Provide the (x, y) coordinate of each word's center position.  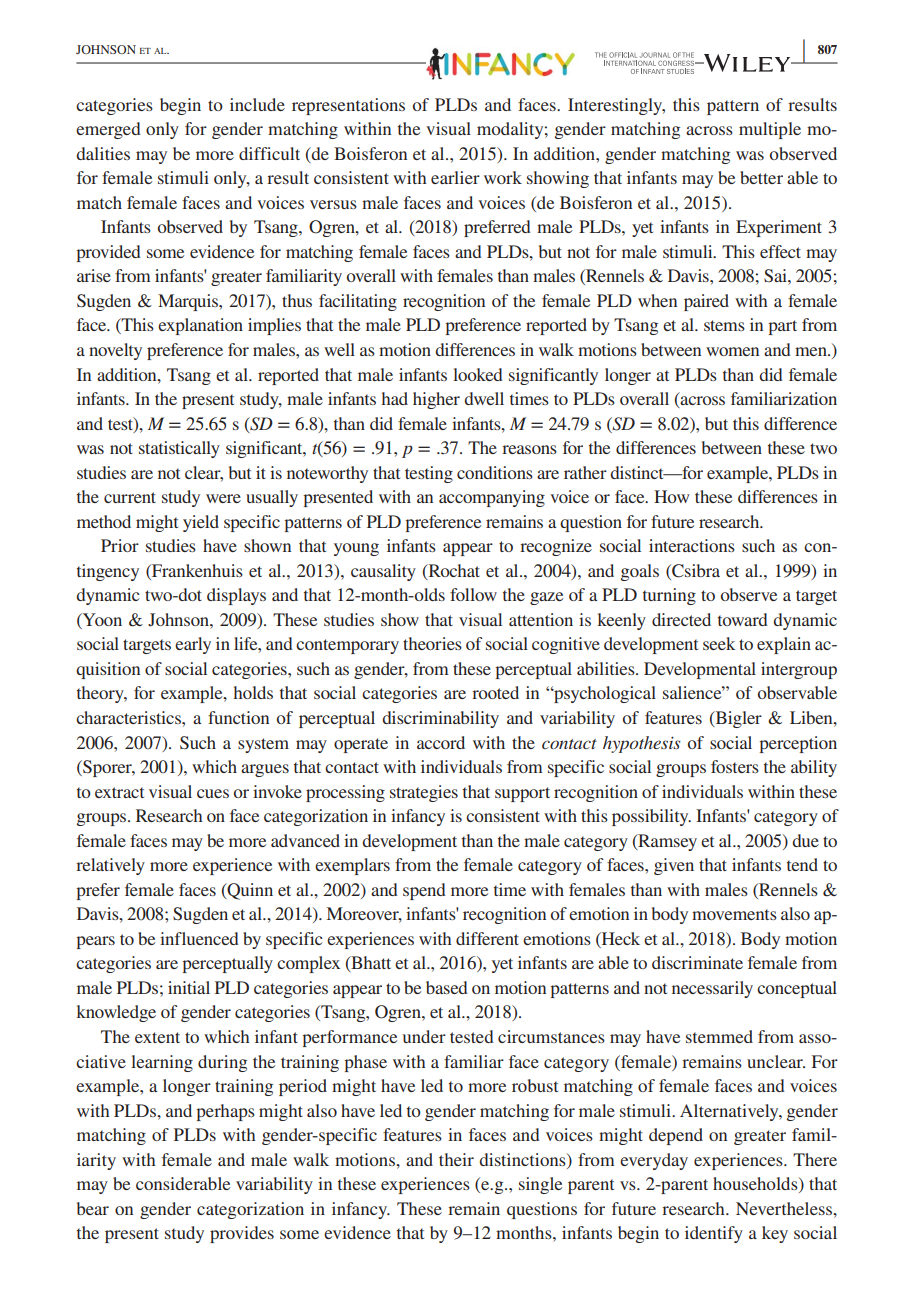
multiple (770, 130)
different (487, 938)
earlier (455, 177)
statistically (179, 449)
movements (734, 914)
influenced (199, 938)
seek (719, 643)
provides (242, 1234)
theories (432, 643)
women (732, 351)
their (456, 1159)
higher (436, 400)
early (193, 645)
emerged (108, 130)
